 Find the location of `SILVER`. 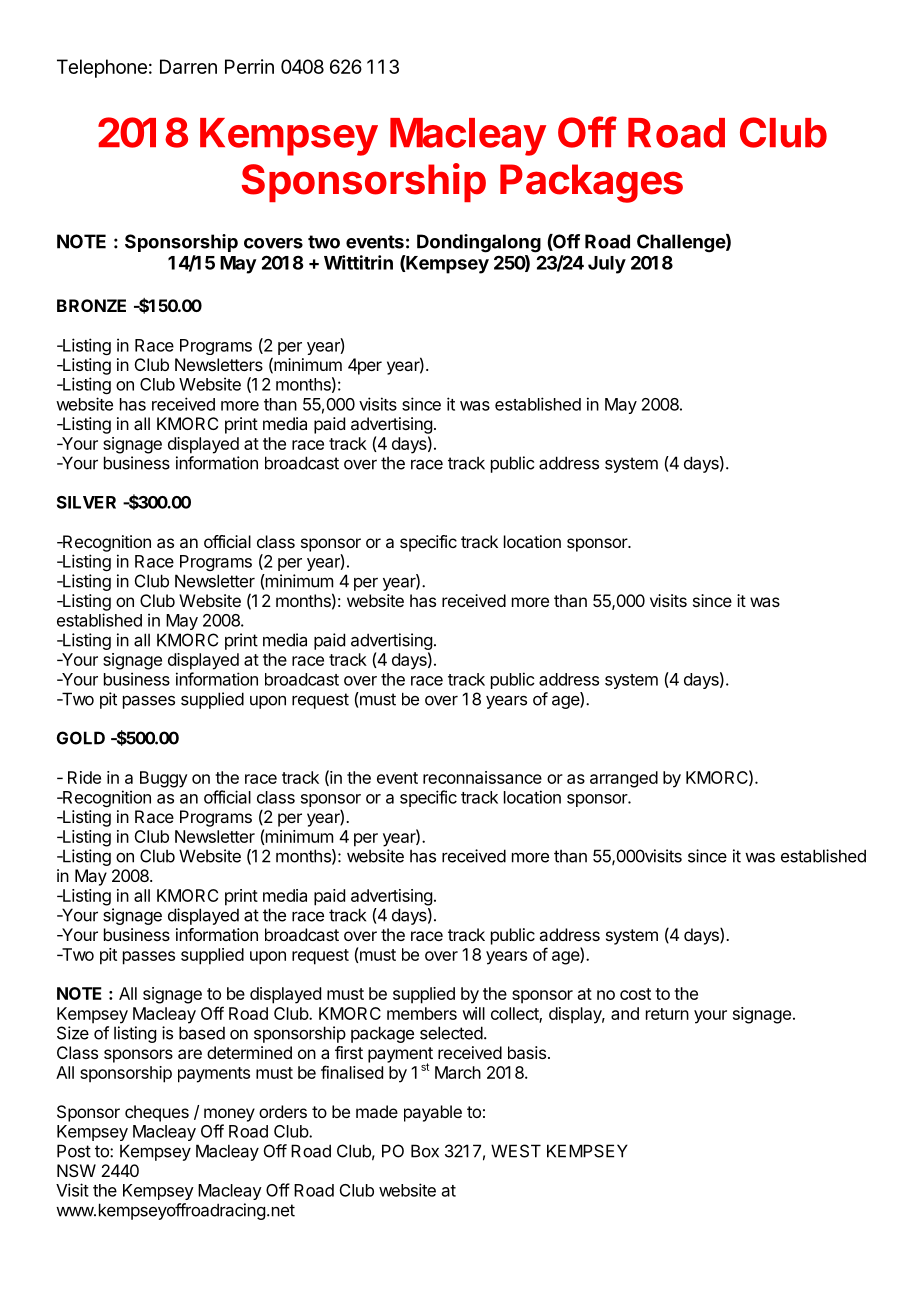

SILVER is located at coordinates (86, 502).
